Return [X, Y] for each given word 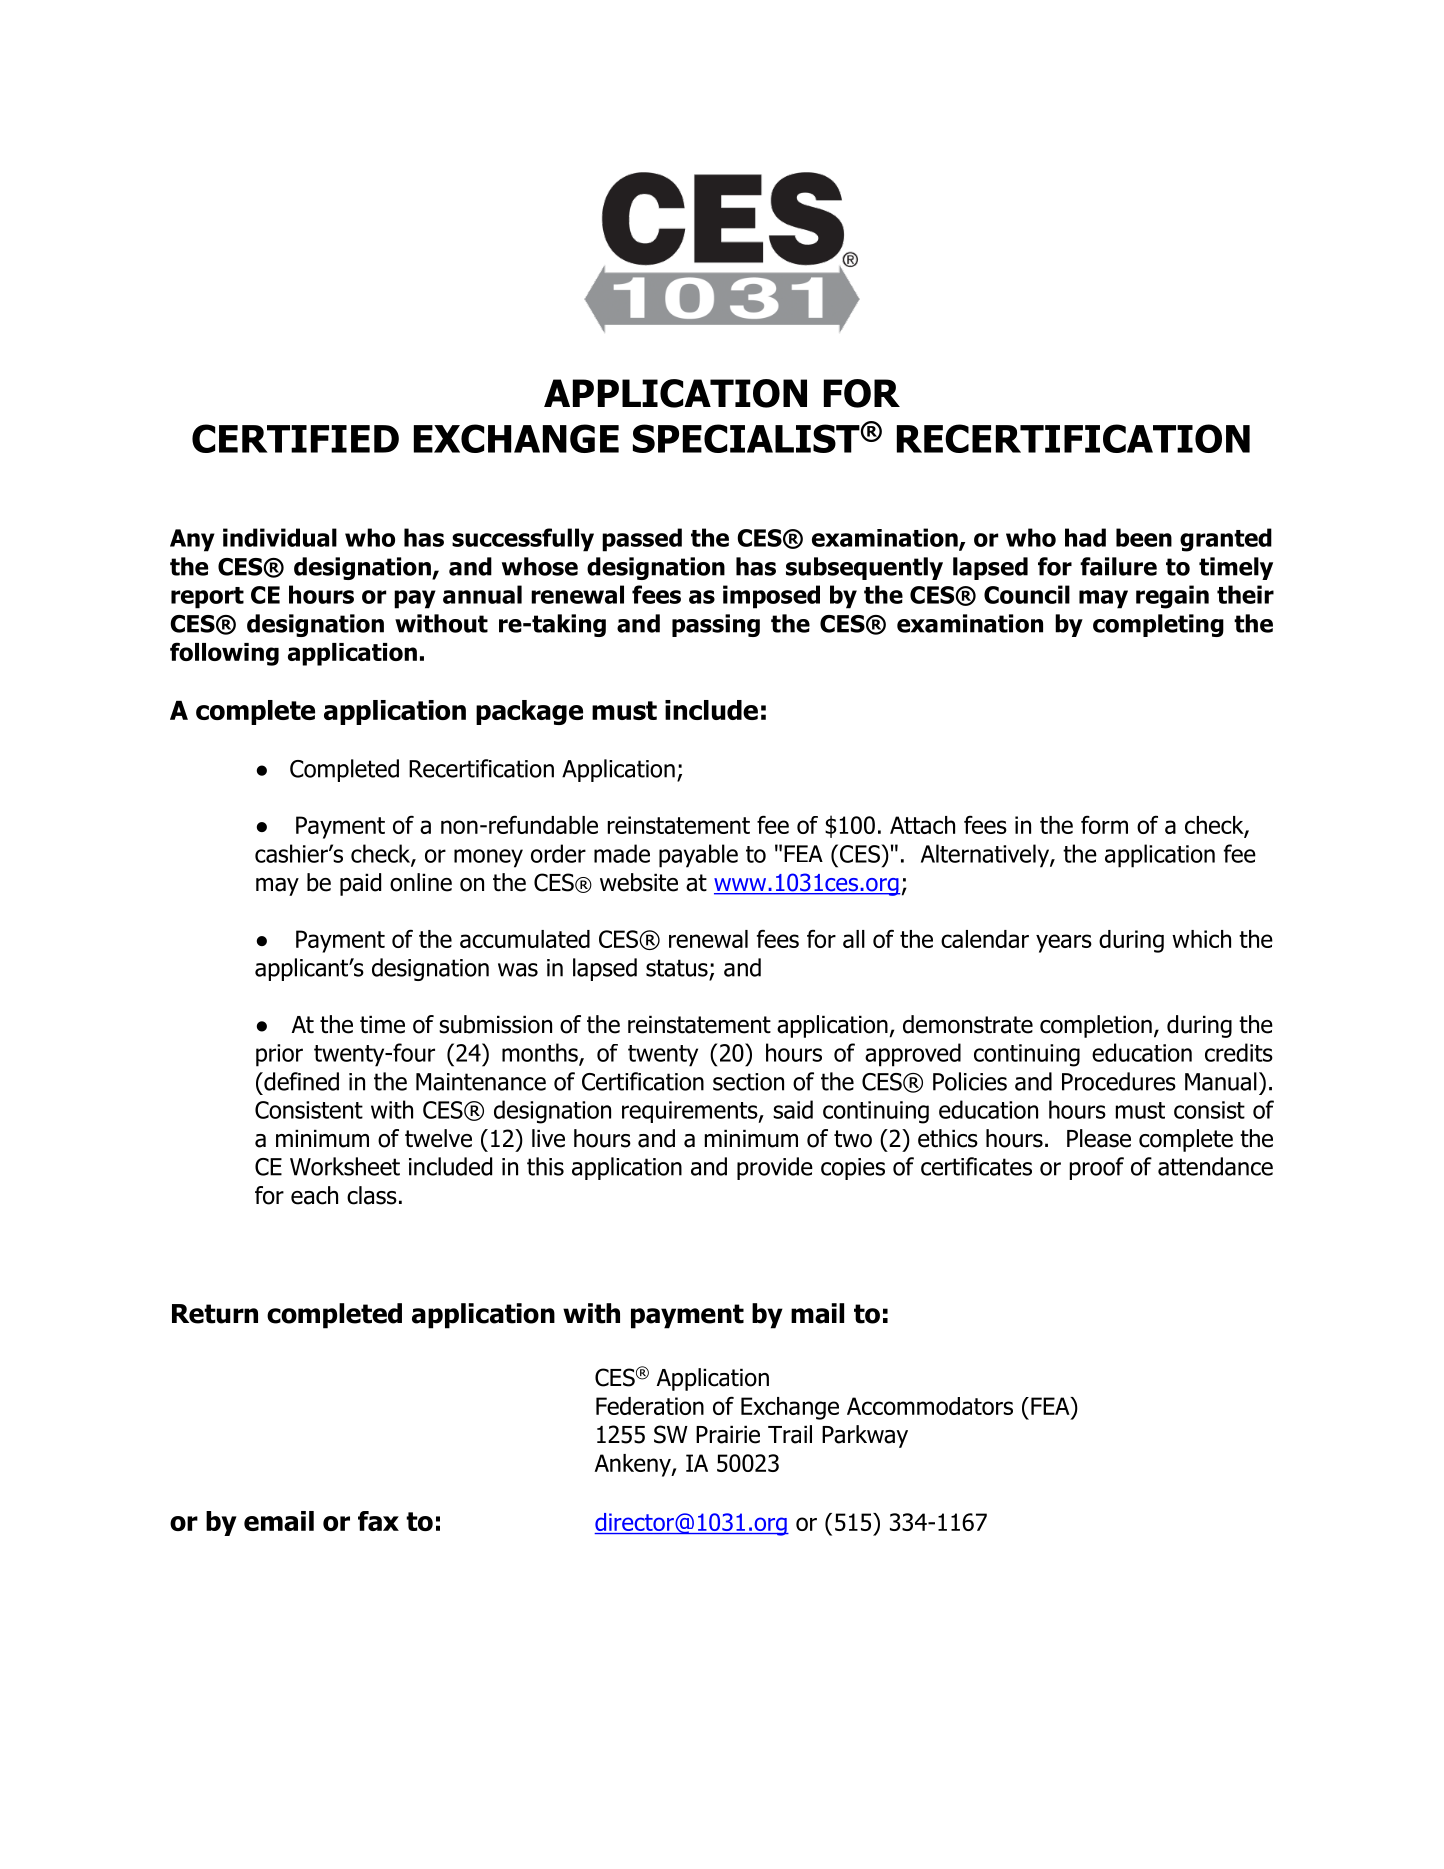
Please [1099, 1138]
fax [378, 1521]
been [1144, 537]
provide [775, 1168]
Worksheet [345, 1166]
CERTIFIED [295, 438]
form [1104, 824]
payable [698, 856]
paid [360, 884]
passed [642, 540]
